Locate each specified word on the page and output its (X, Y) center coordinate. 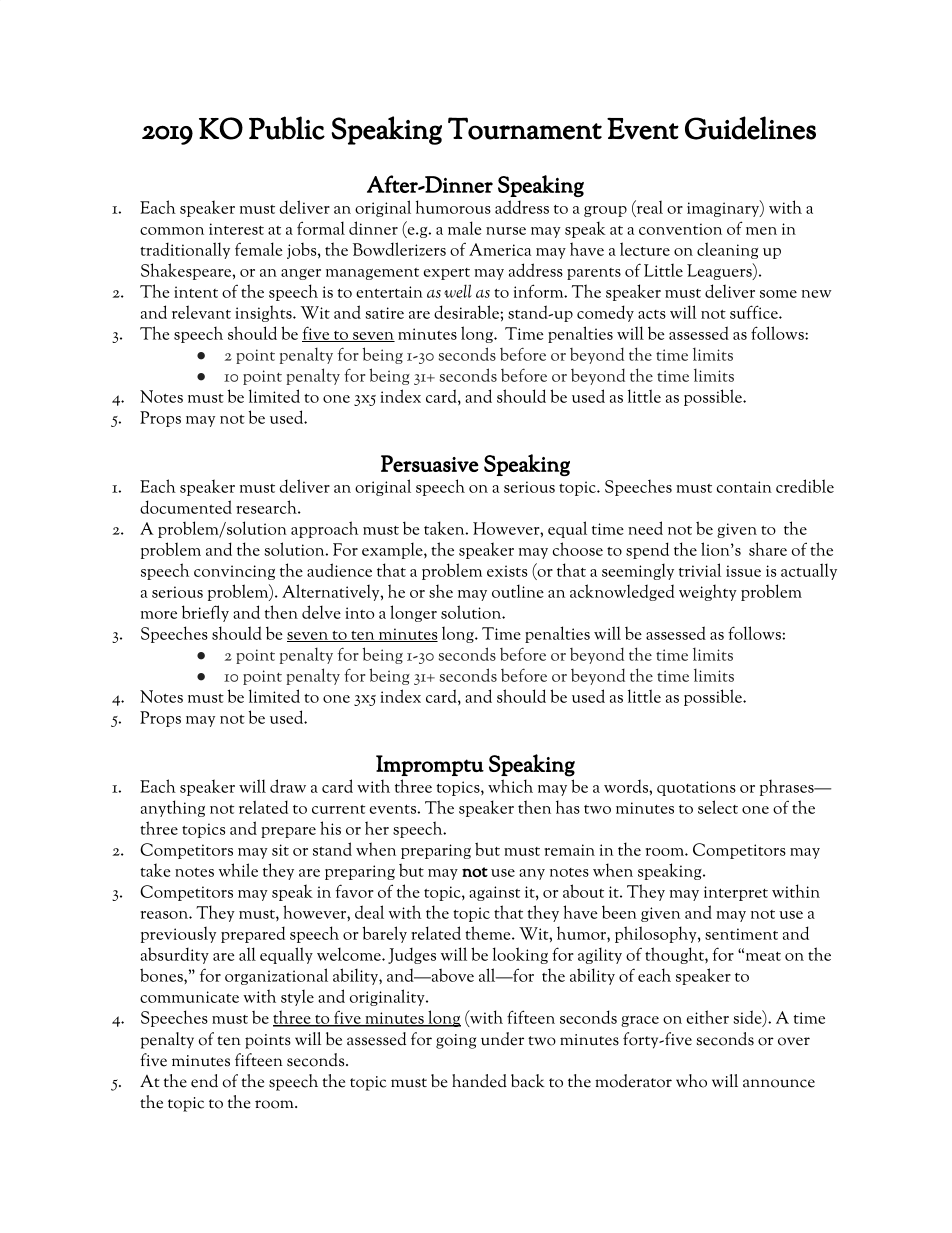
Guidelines (750, 128)
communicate (189, 997)
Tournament (525, 128)
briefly (205, 613)
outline (518, 591)
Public (287, 128)
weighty (708, 592)
